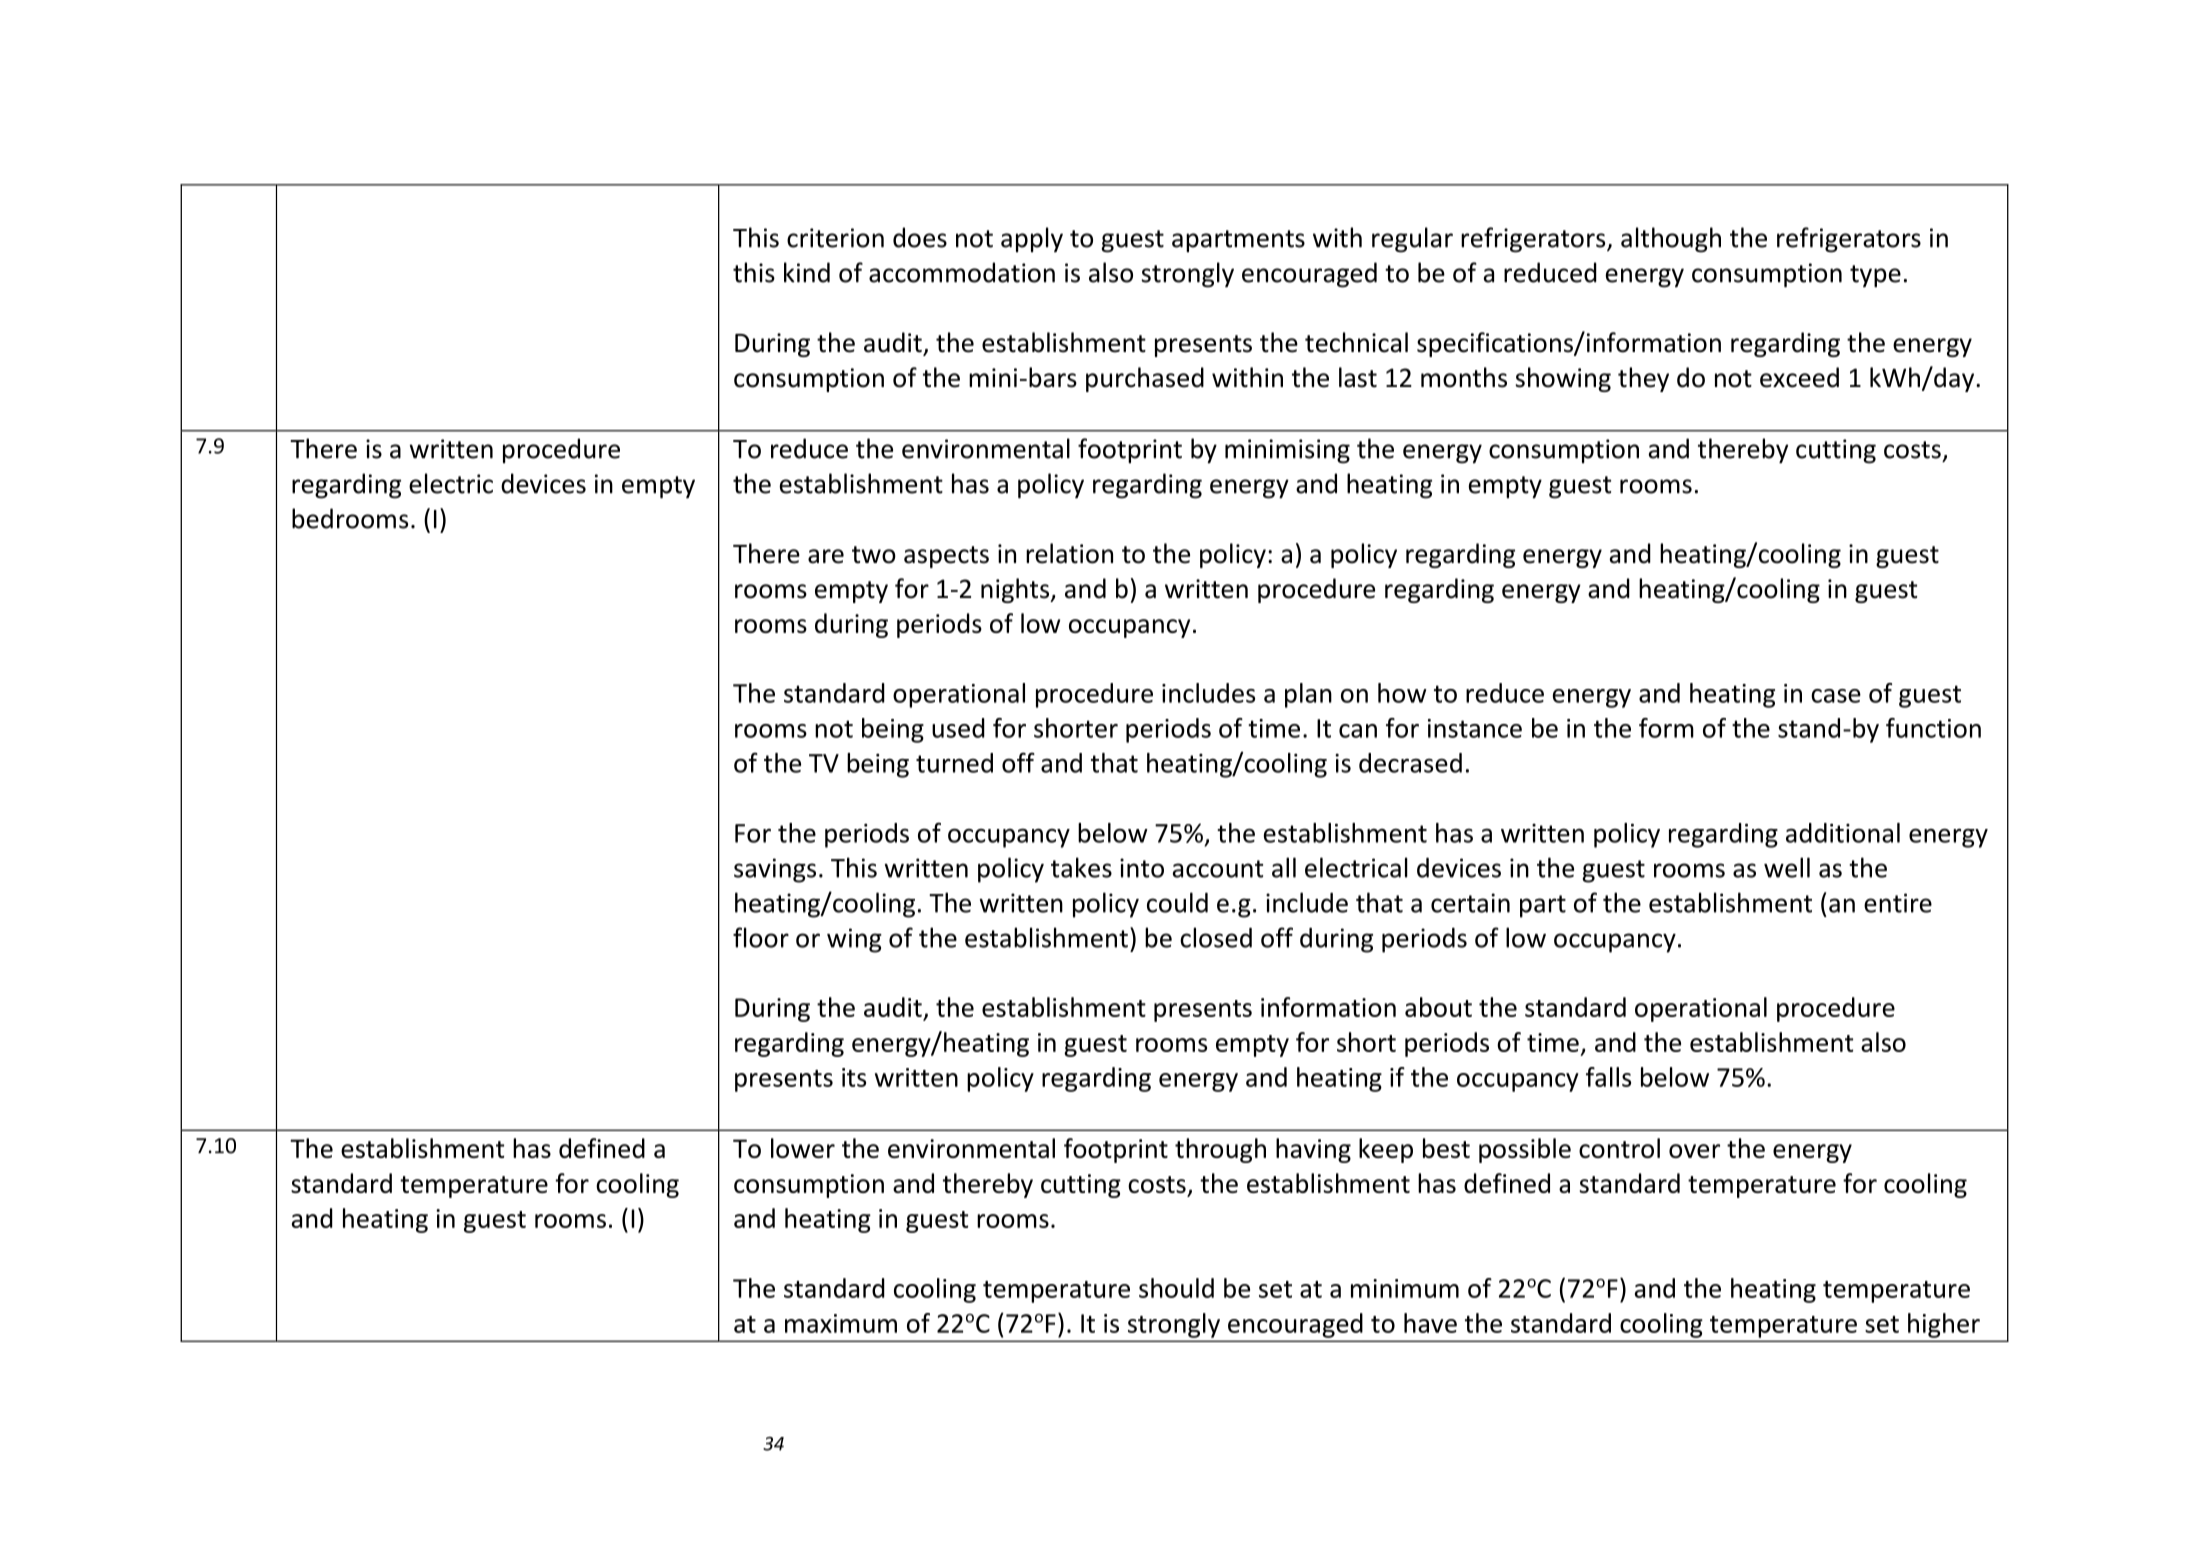  I want to click on accommodation, so click(962, 272).
